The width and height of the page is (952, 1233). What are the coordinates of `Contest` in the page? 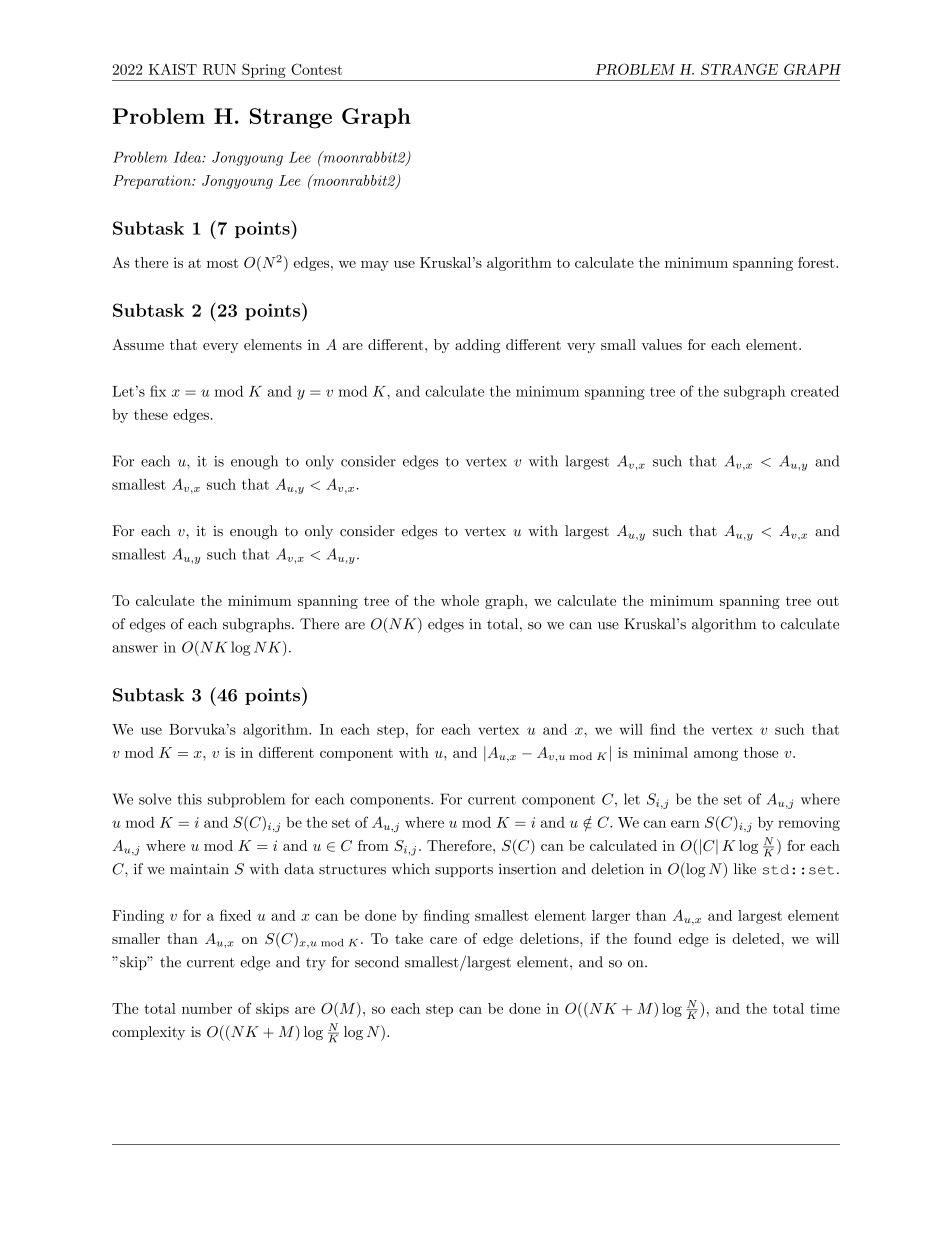 It's located at (316, 69).
